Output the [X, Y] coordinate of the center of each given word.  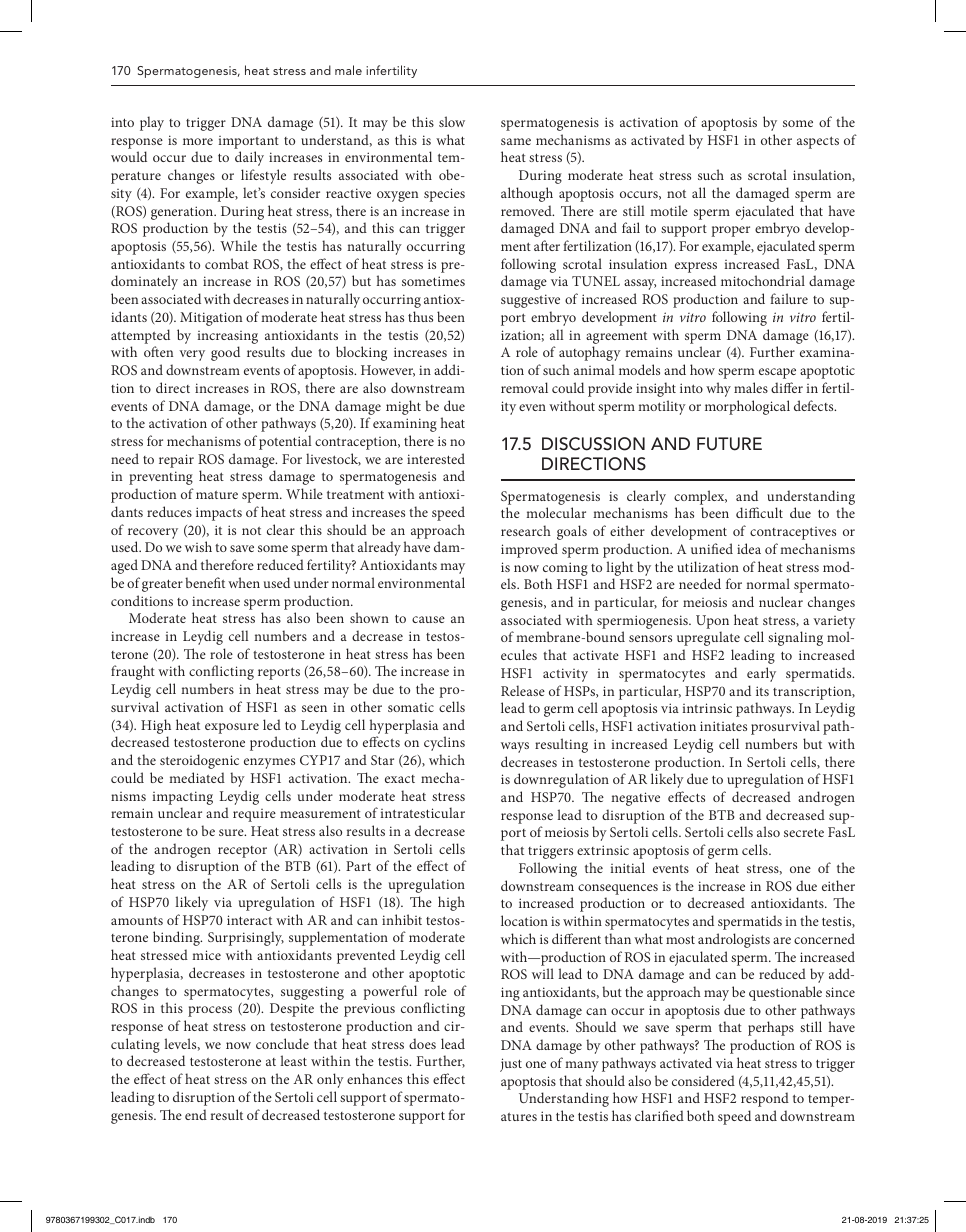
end [196, 1114]
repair [176, 461]
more [198, 141]
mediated [197, 777]
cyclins [444, 743]
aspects [818, 142]
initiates [723, 726]
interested [436, 458]
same [516, 141]
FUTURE [729, 444]
